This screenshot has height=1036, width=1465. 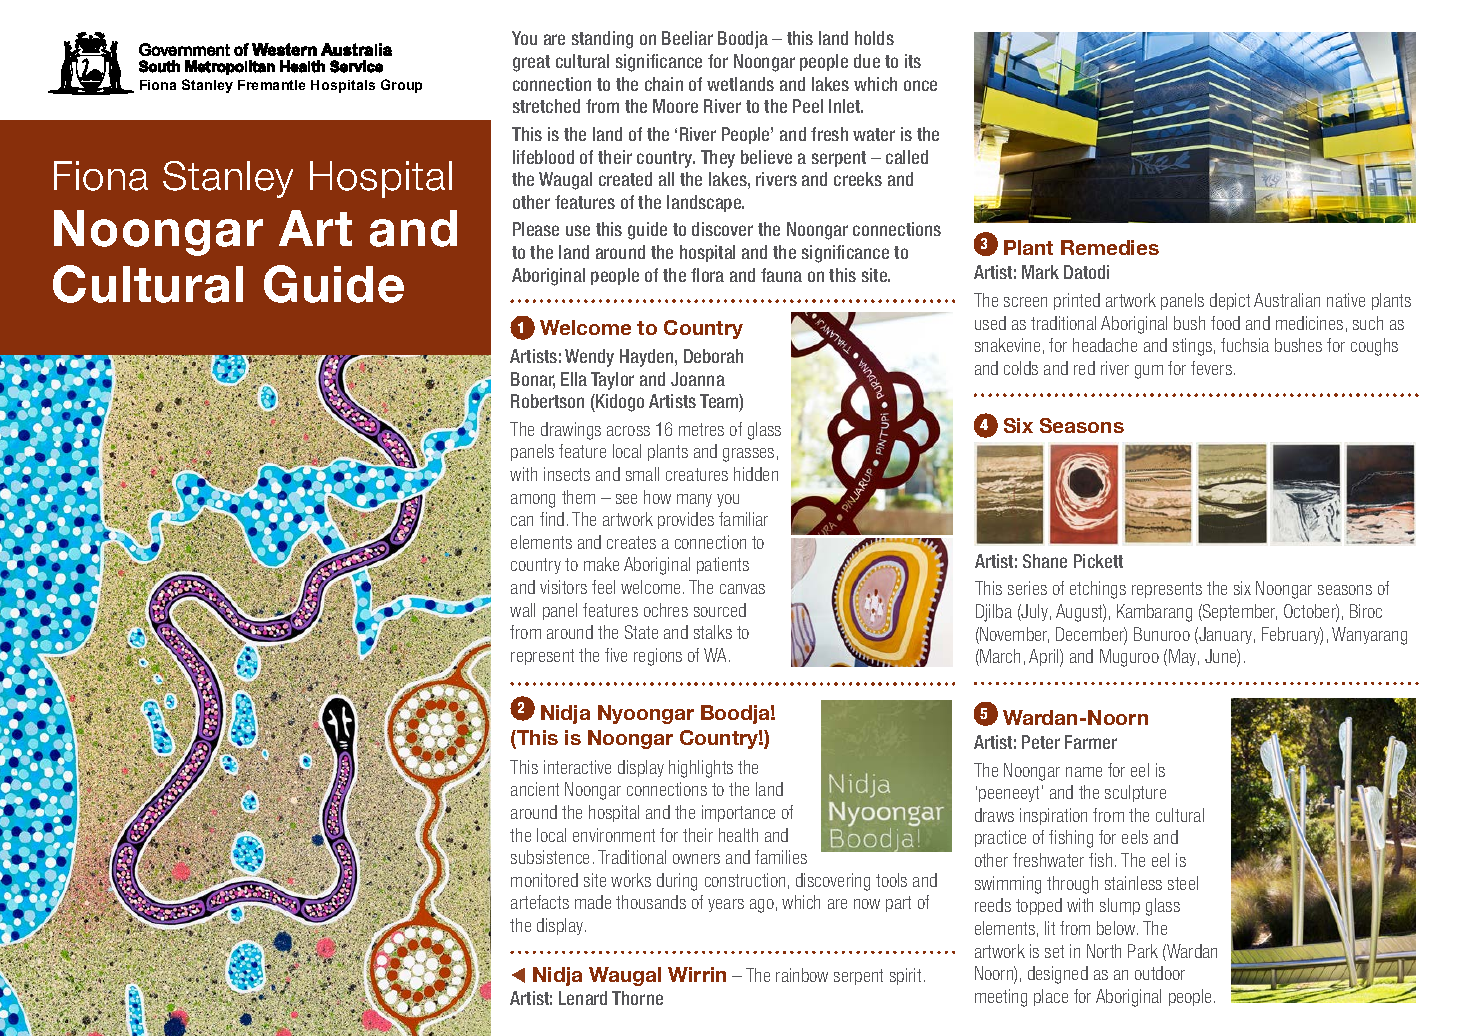 What do you see at coordinates (1287, 300) in the screenshot?
I see `Australian` at bounding box center [1287, 300].
